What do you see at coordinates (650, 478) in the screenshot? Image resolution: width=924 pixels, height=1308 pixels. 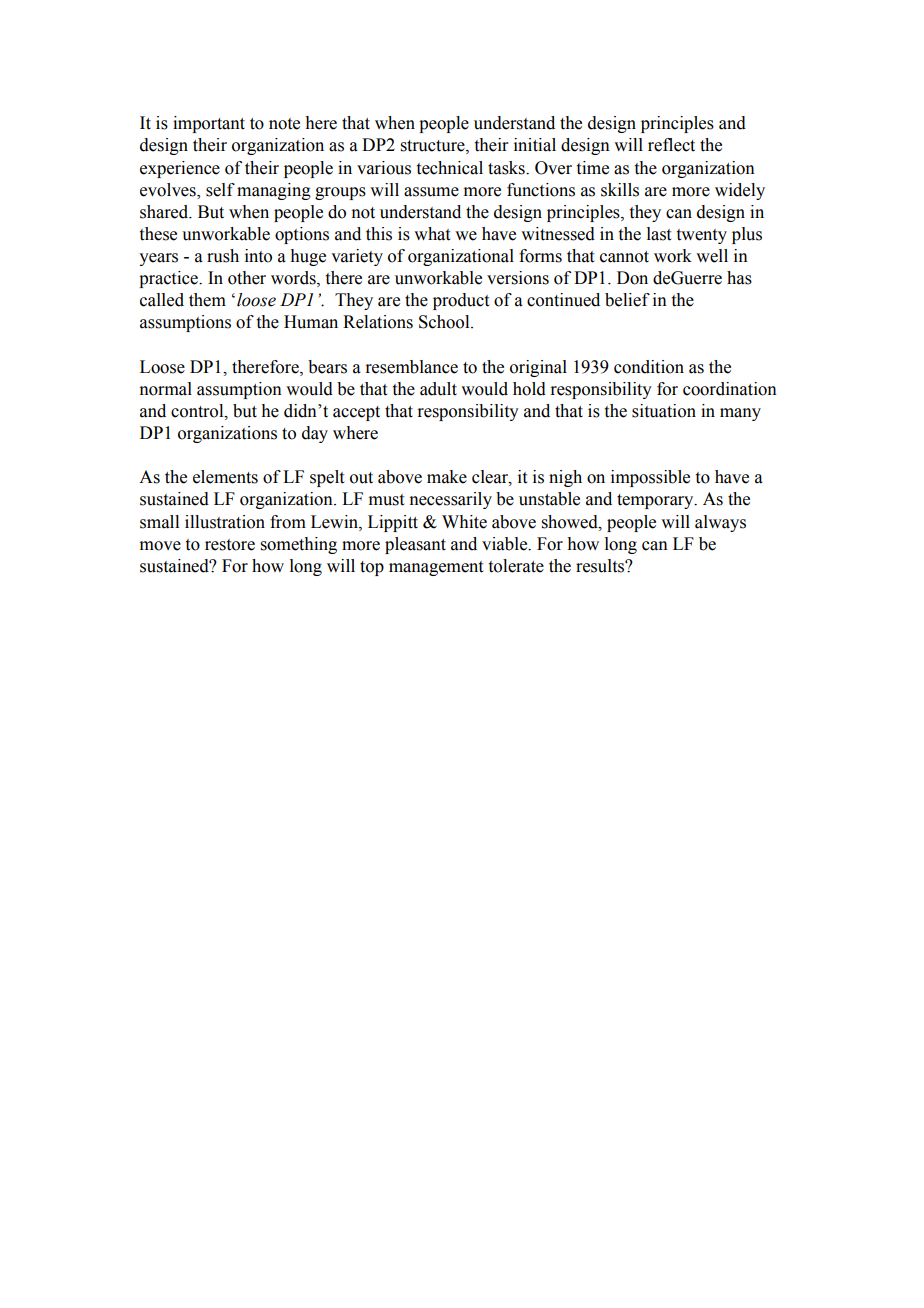 I see `impossible` at bounding box center [650, 478].
